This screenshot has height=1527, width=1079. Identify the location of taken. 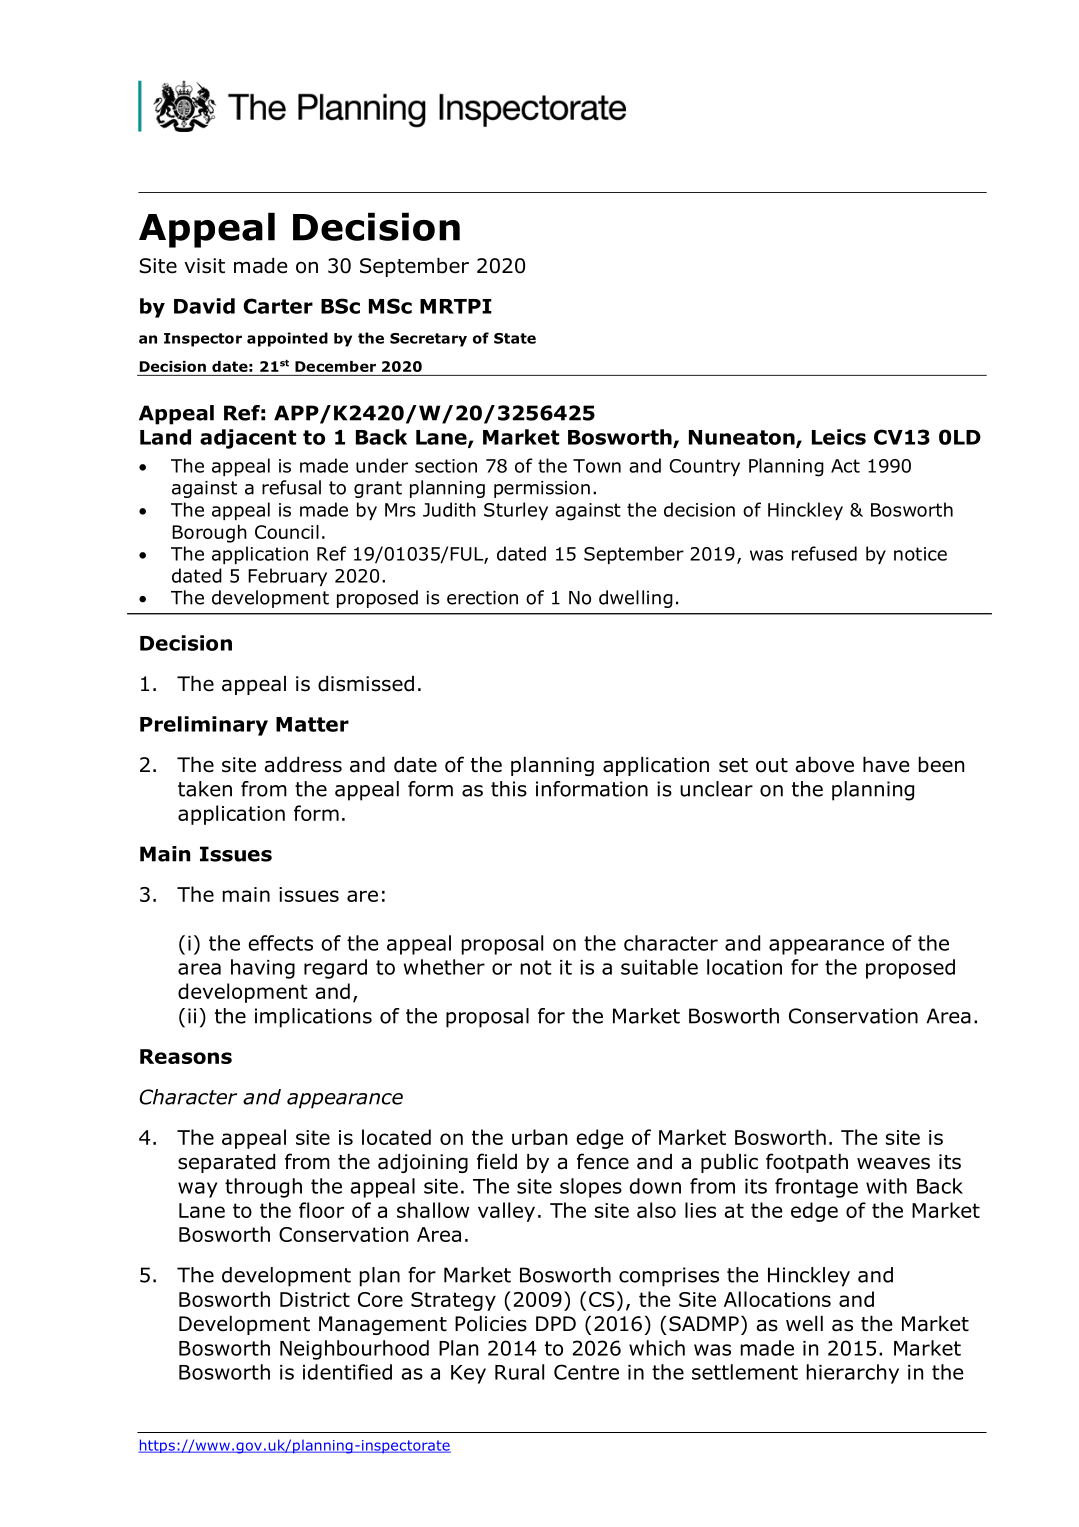
(205, 789).
